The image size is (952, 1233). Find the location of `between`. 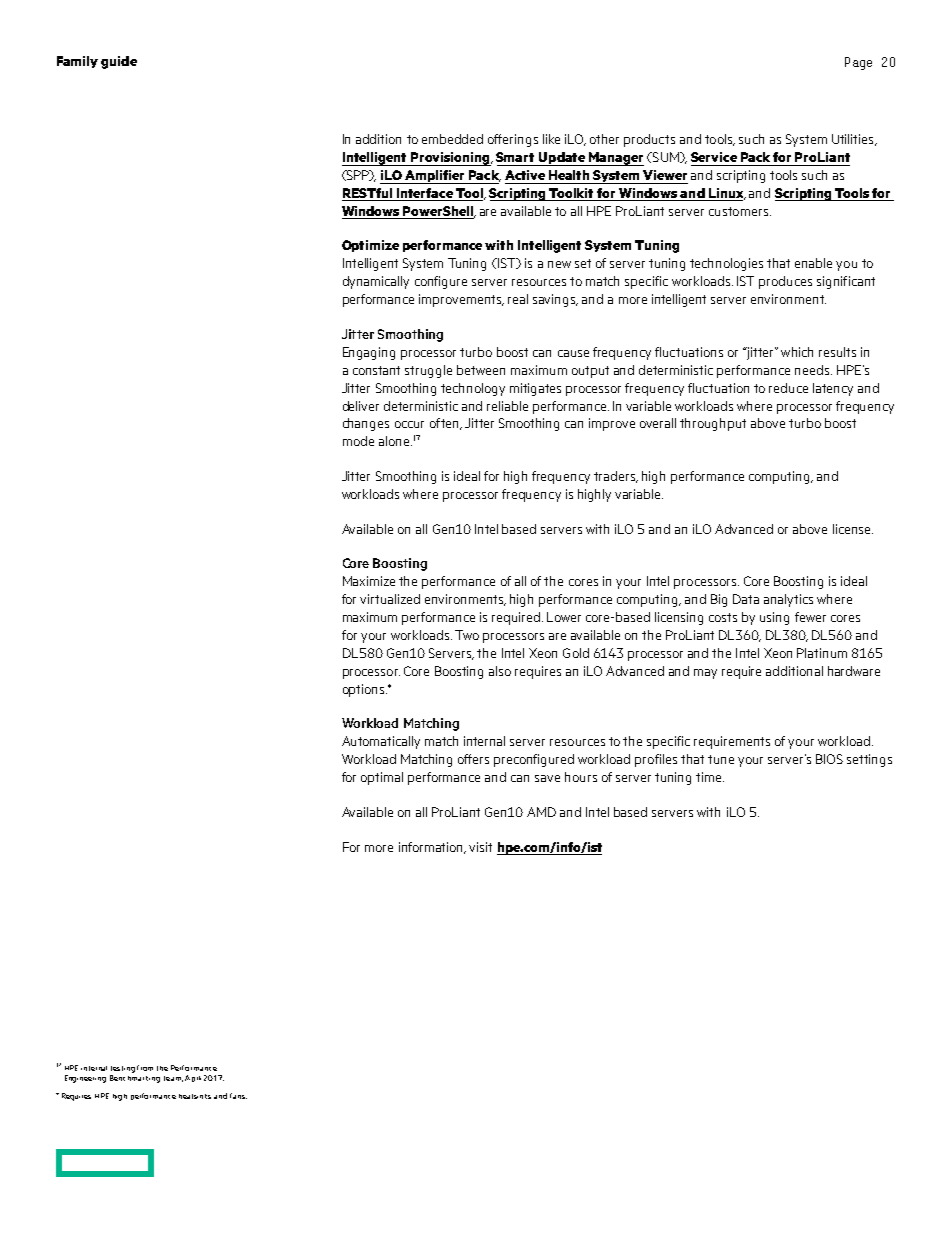

between is located at coordinates (481, 370).
